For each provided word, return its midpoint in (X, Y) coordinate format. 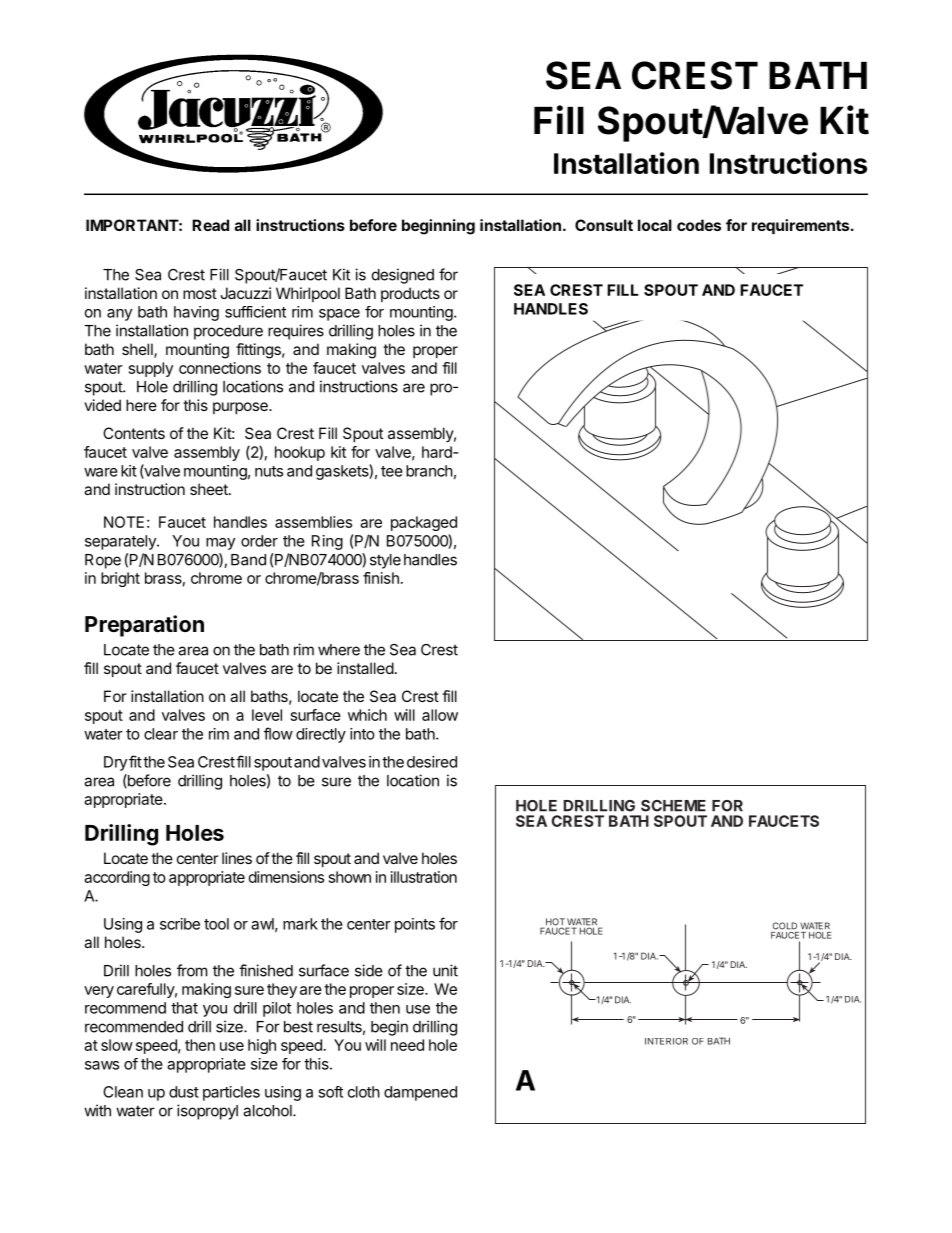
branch (429, 471)
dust (184, 1092)
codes (699, 225)
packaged (424, 523)
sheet (210, 489)
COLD (785, 926)
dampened (420, 1093)
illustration (424, 877)
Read (210, 225)
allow (440, 715)
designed (403, 276)
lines (237, 858)
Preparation (144, 626)
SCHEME (673, 806)
